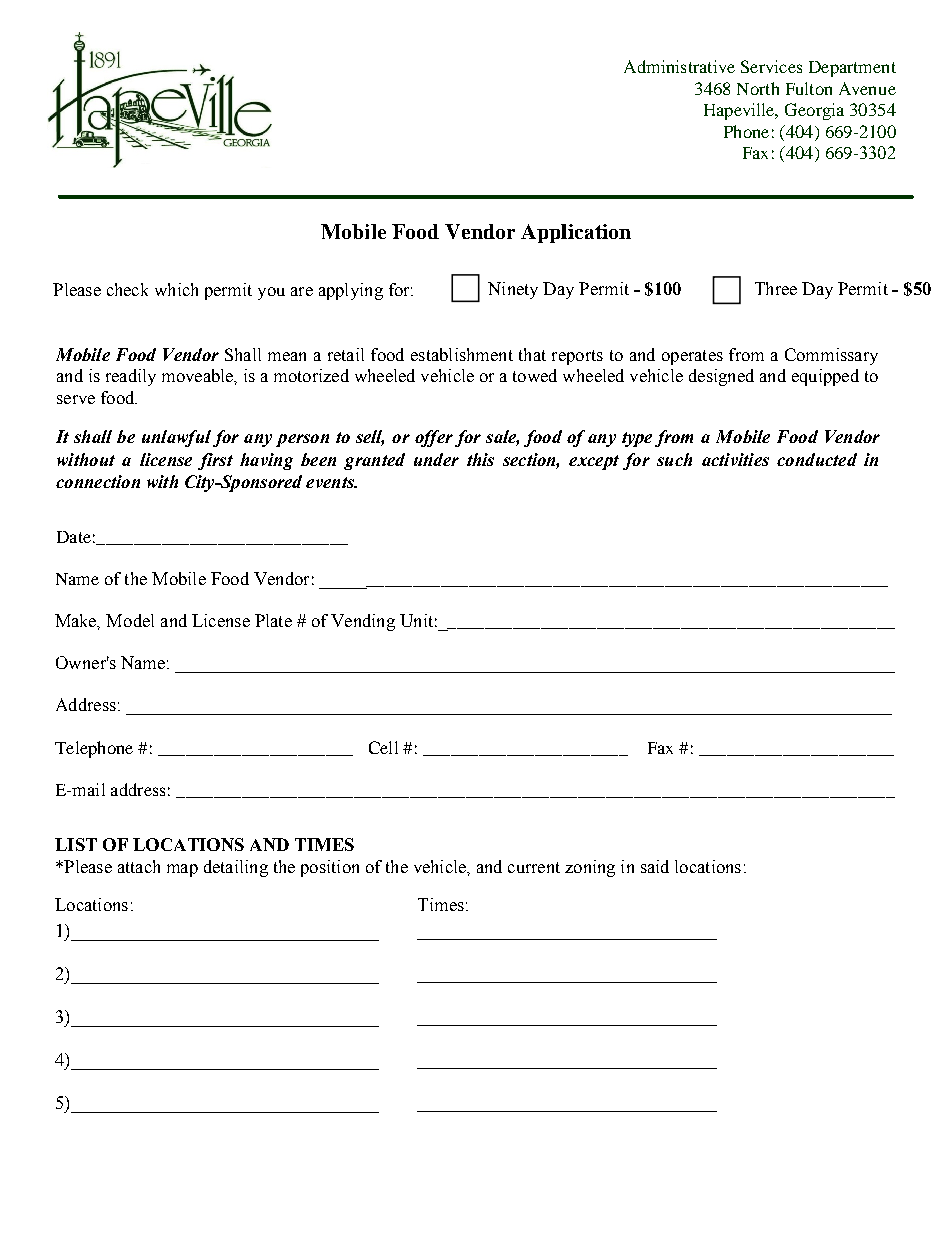 This screenshot has width=952, height=1233. What do you see at coordinates (130, 620) in the screenshot?
I see `Model` at bounding box center [130, 620].
